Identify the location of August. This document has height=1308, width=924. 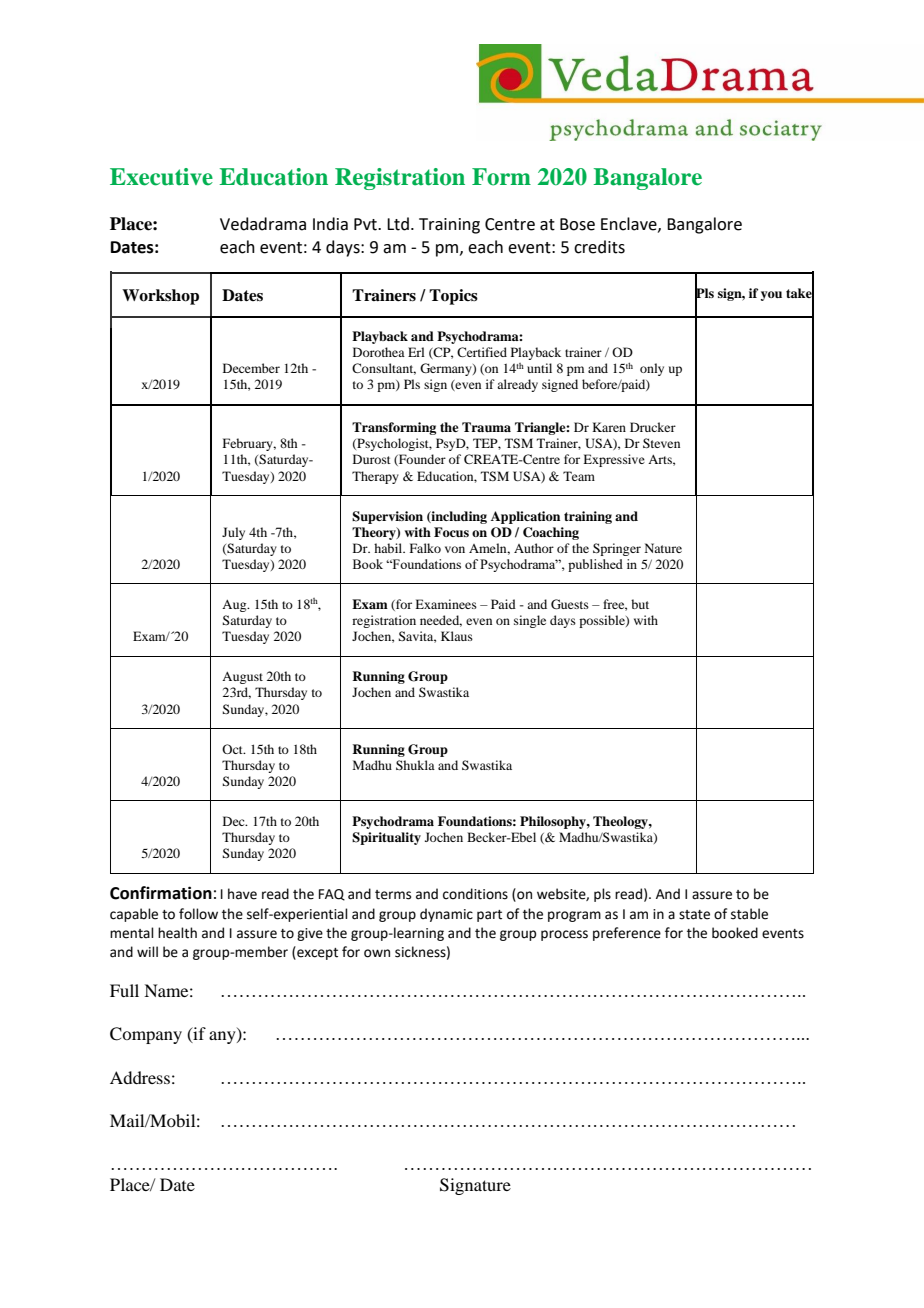
(242, 678).
